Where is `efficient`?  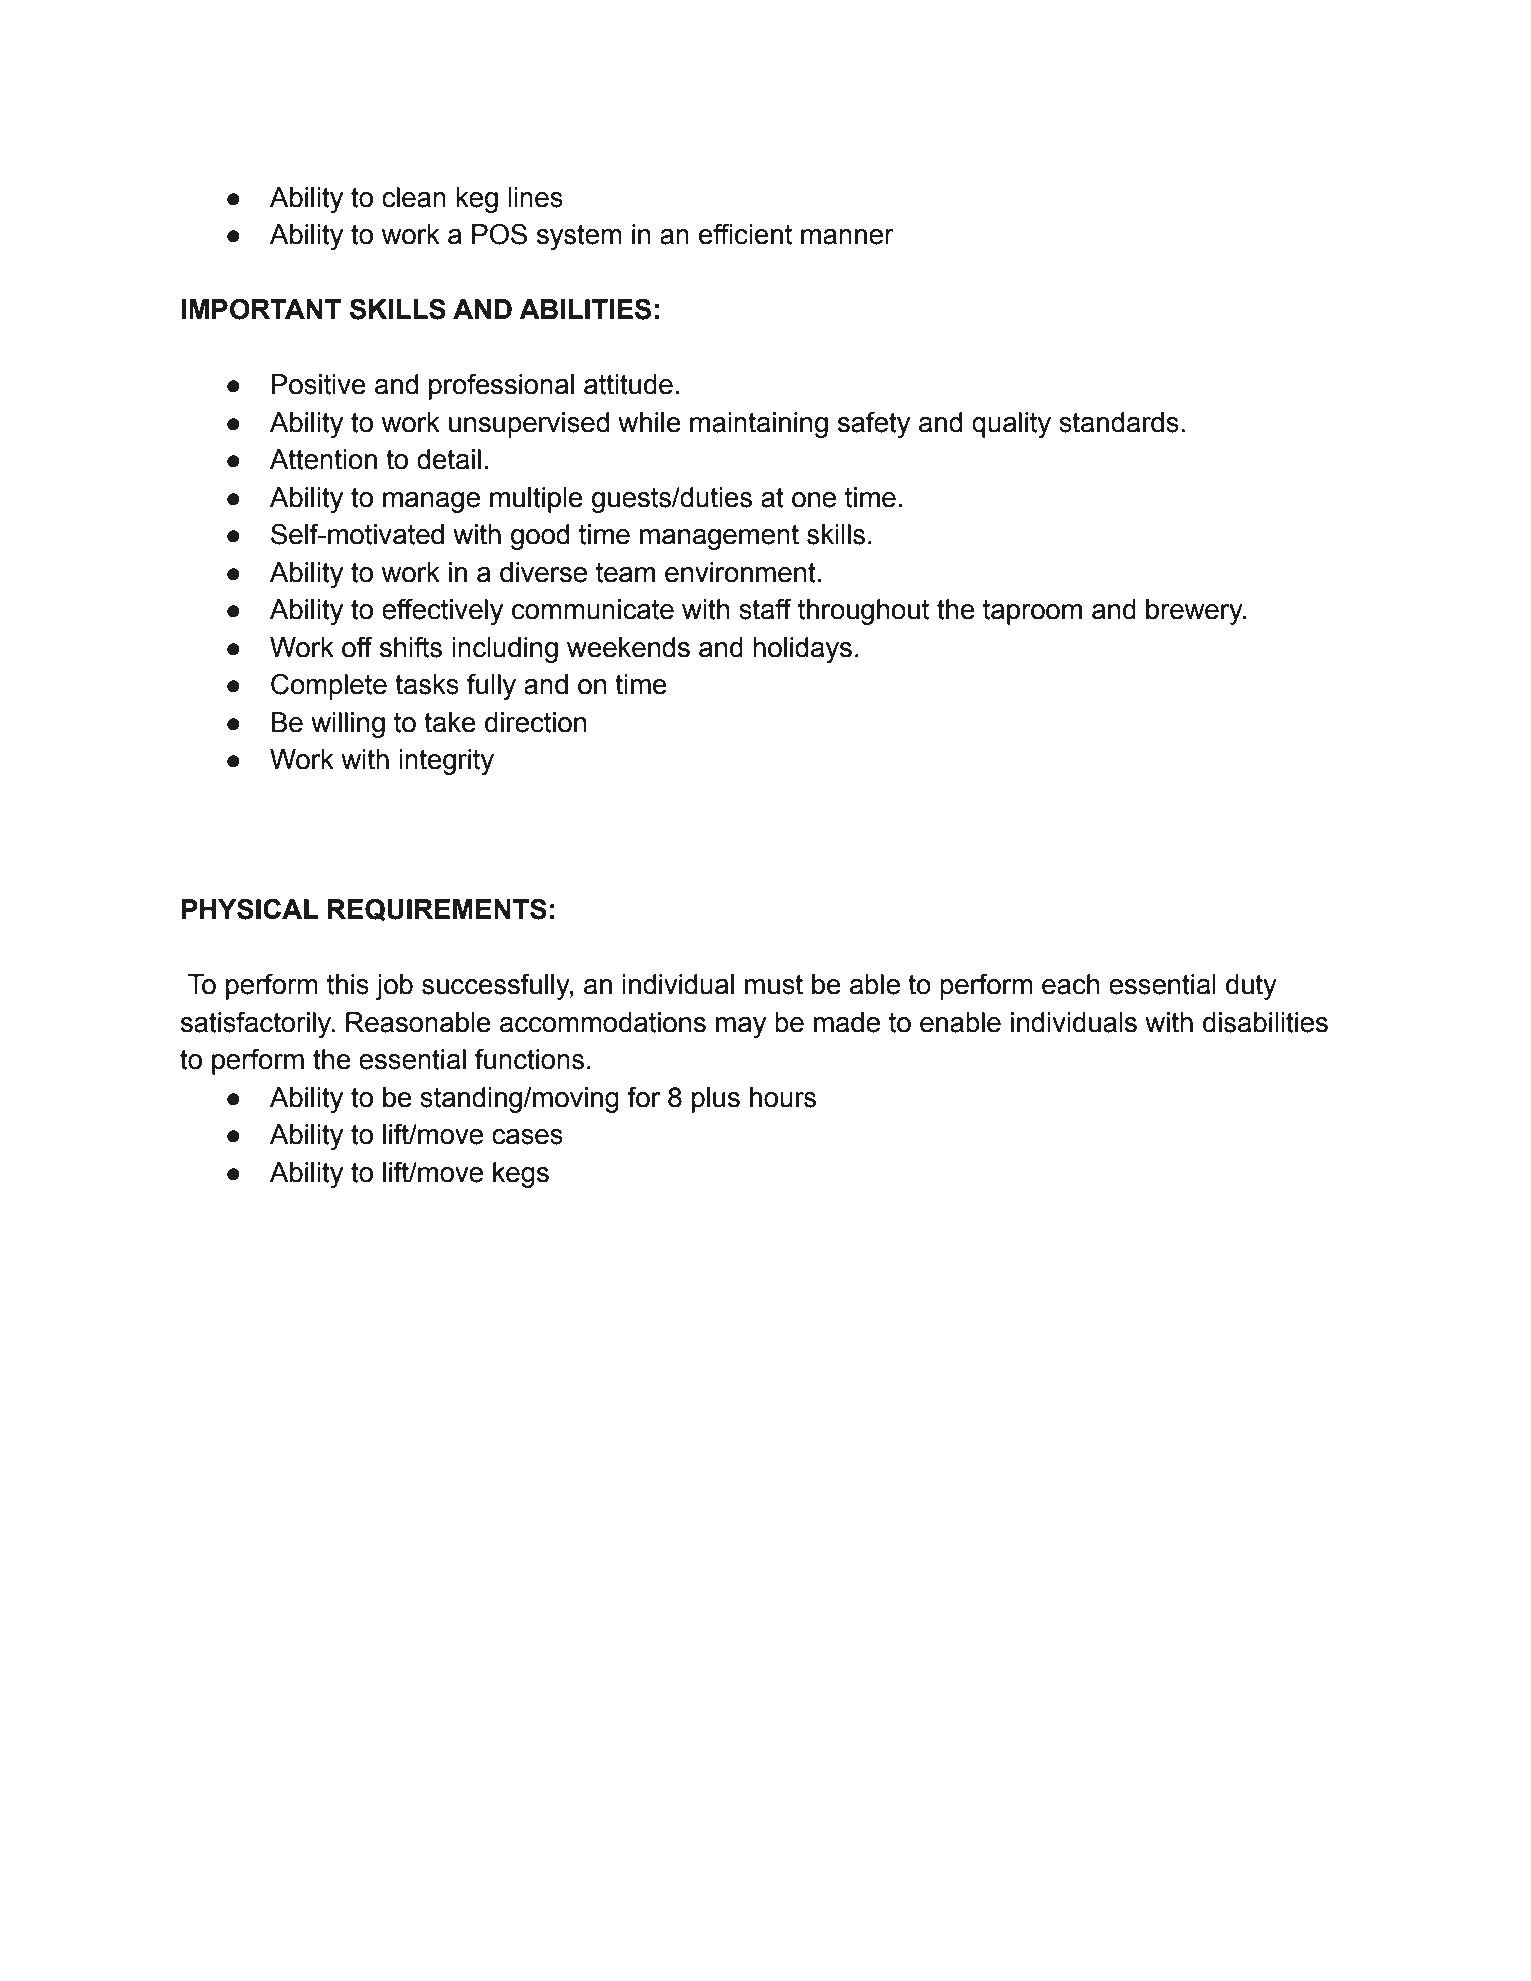
efficient is located at coordinates (745, 234).
